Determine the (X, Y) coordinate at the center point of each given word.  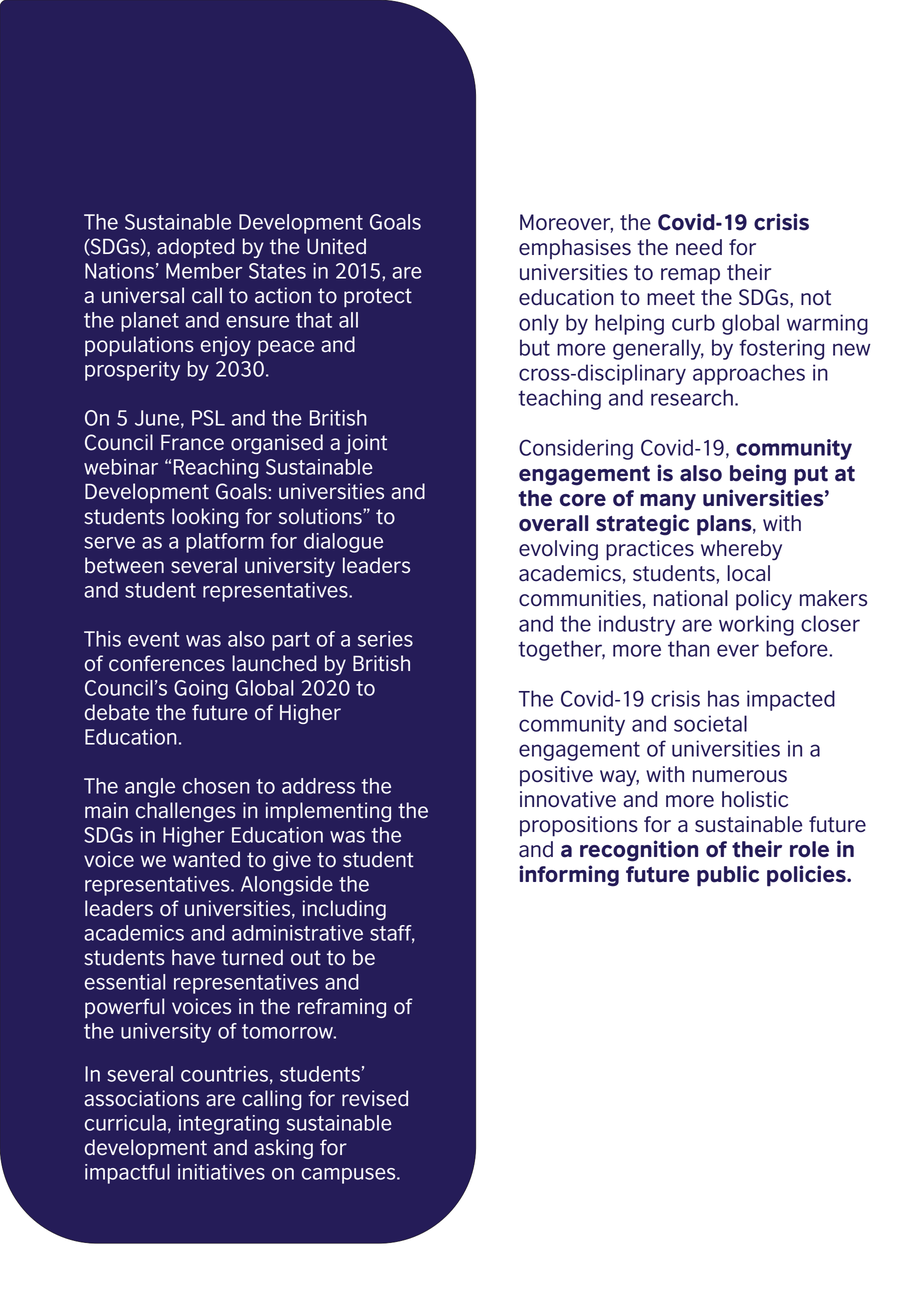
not (816, 298)
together (561, 650)
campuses (350, 1176)
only (539, 324)
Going (201, 690)
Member (204, 271)
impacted (791, 700)
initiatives (221, 1172)
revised (375, 1098)
